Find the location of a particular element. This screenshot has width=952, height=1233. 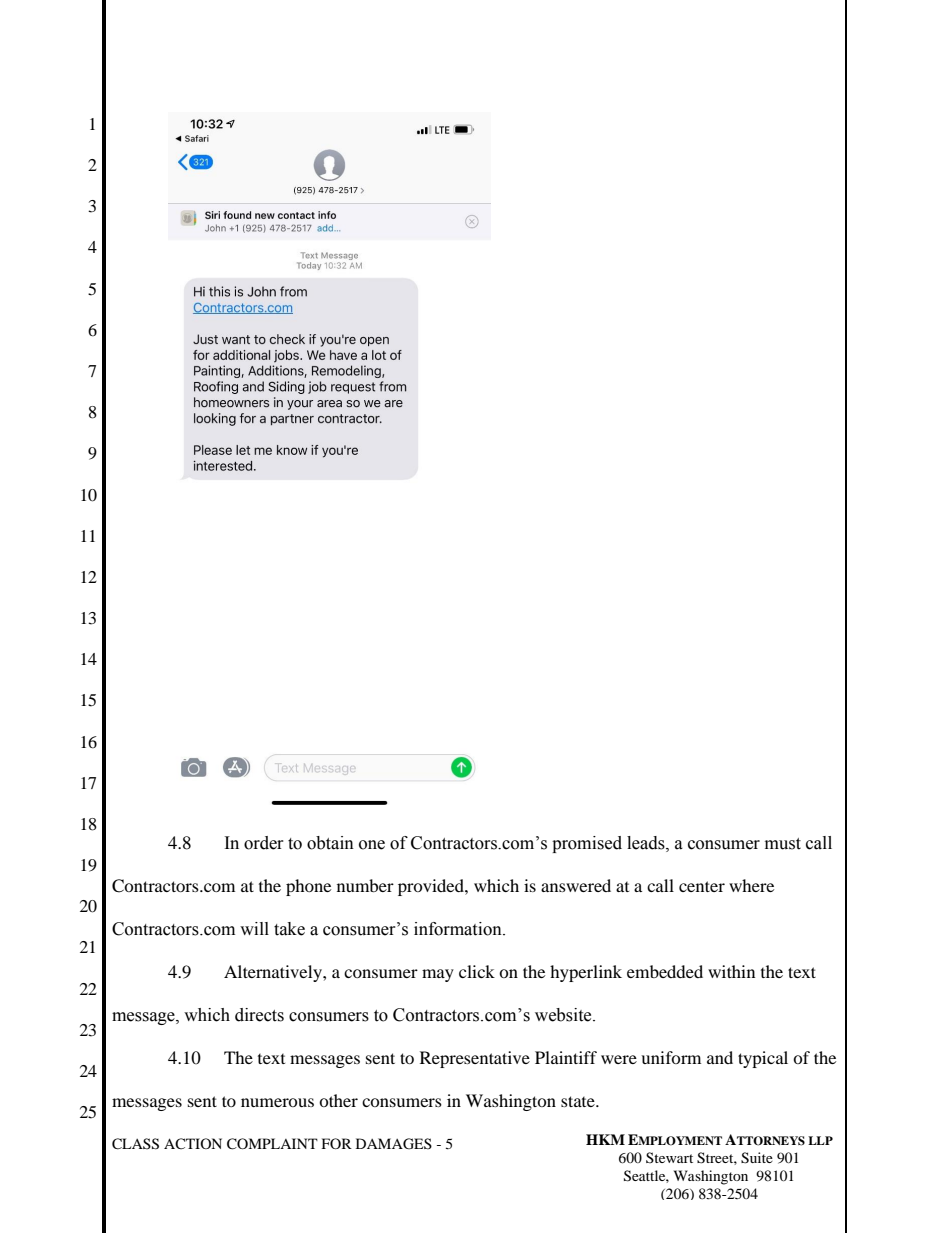

directs is located at coordinates (259, 1015).
